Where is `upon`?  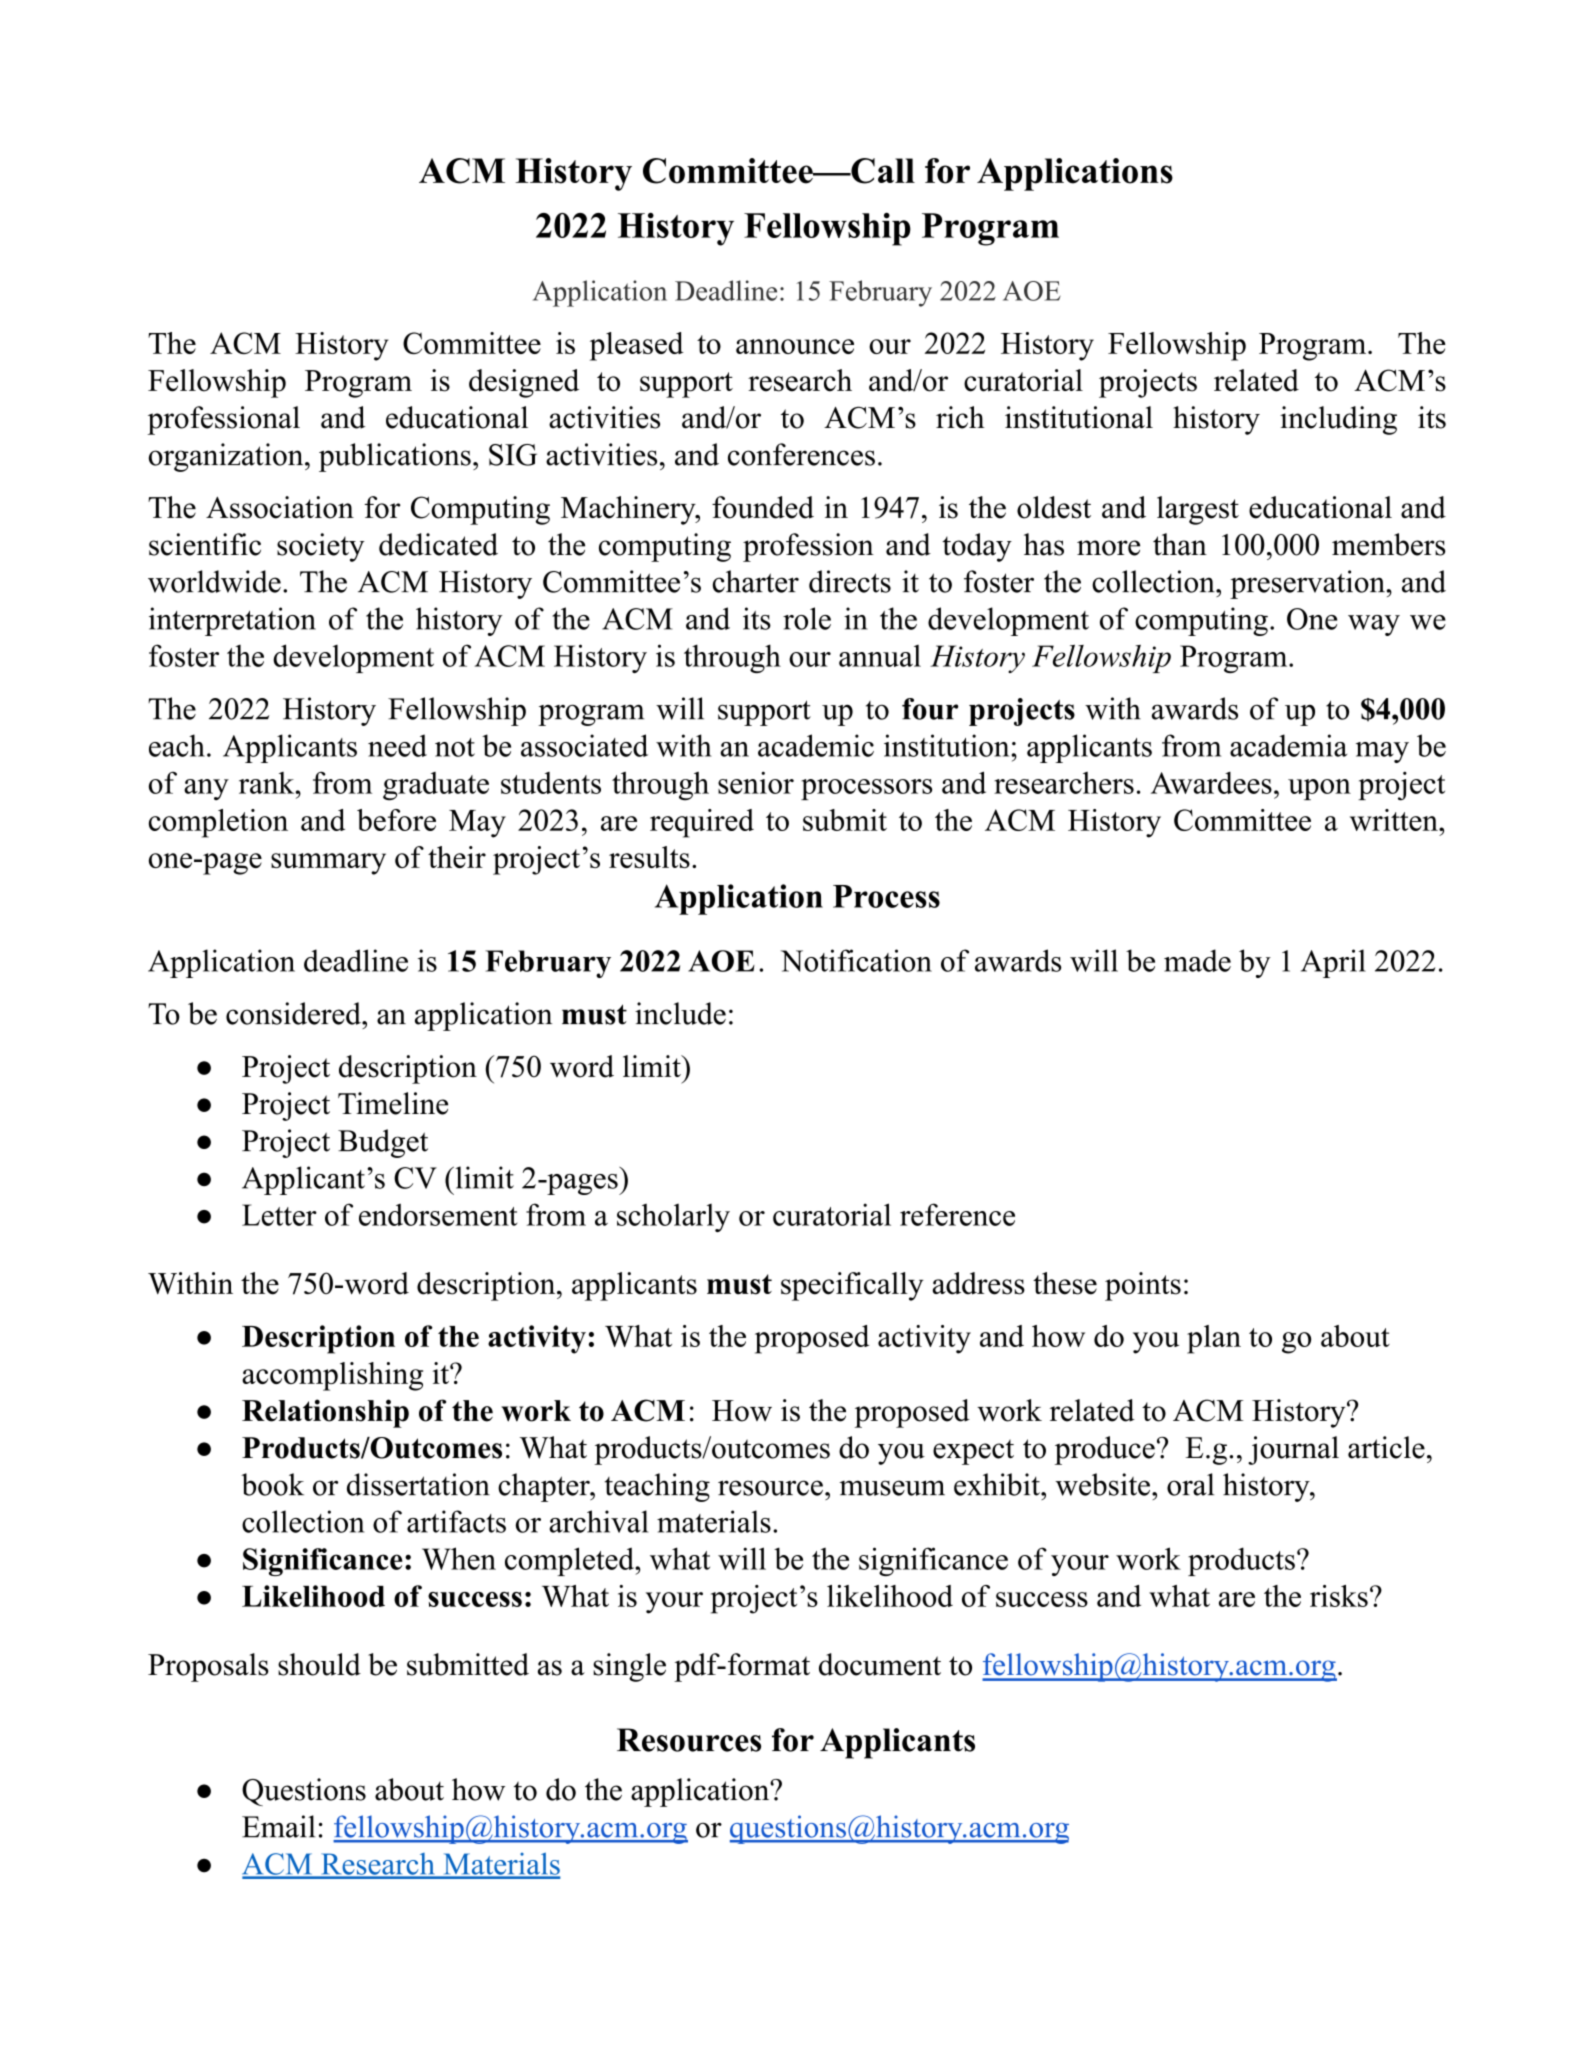
upon is located at coordinates (1319, 789).
